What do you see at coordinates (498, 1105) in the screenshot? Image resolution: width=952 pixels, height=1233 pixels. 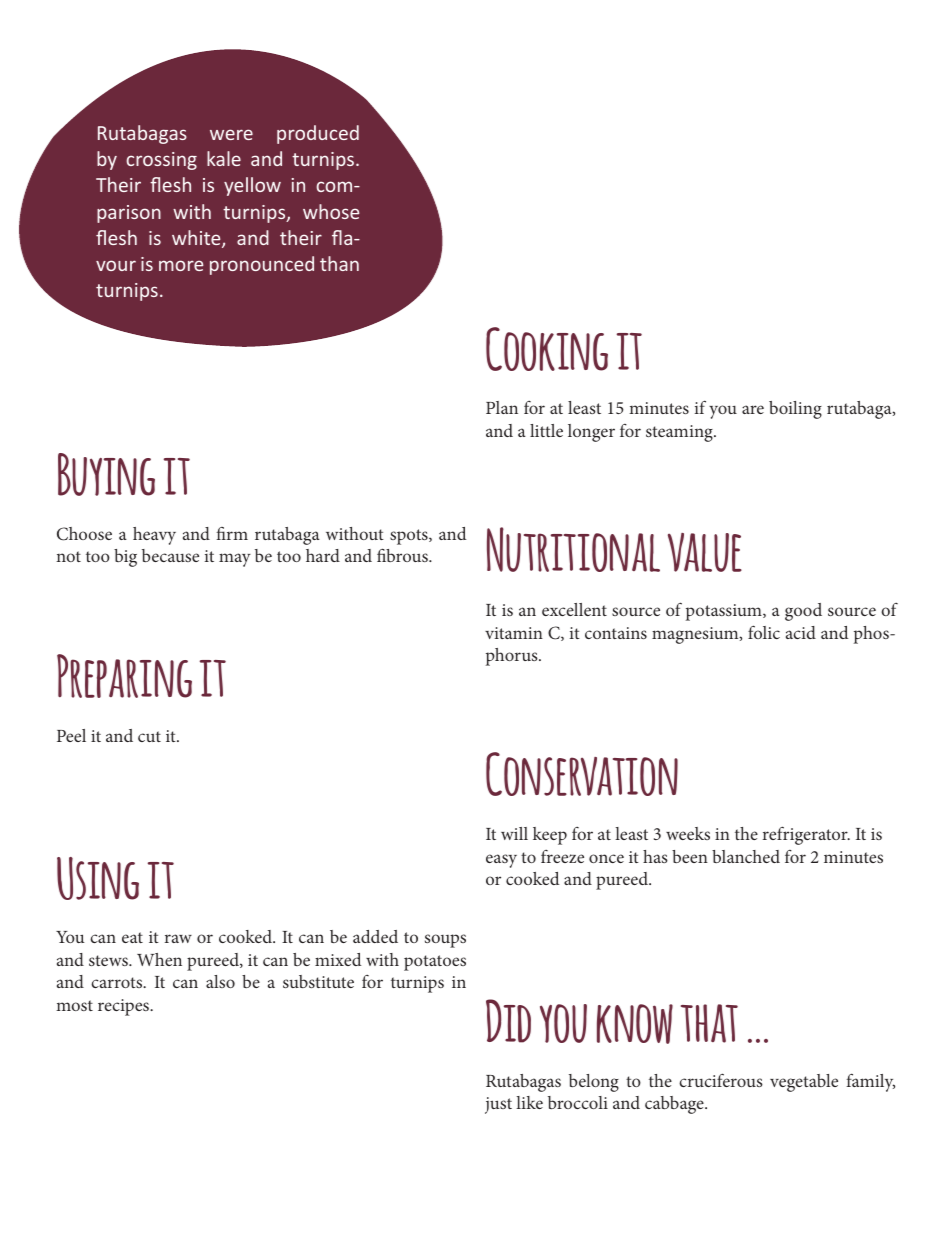 I see `just` at bounding box center [498, 1105].
